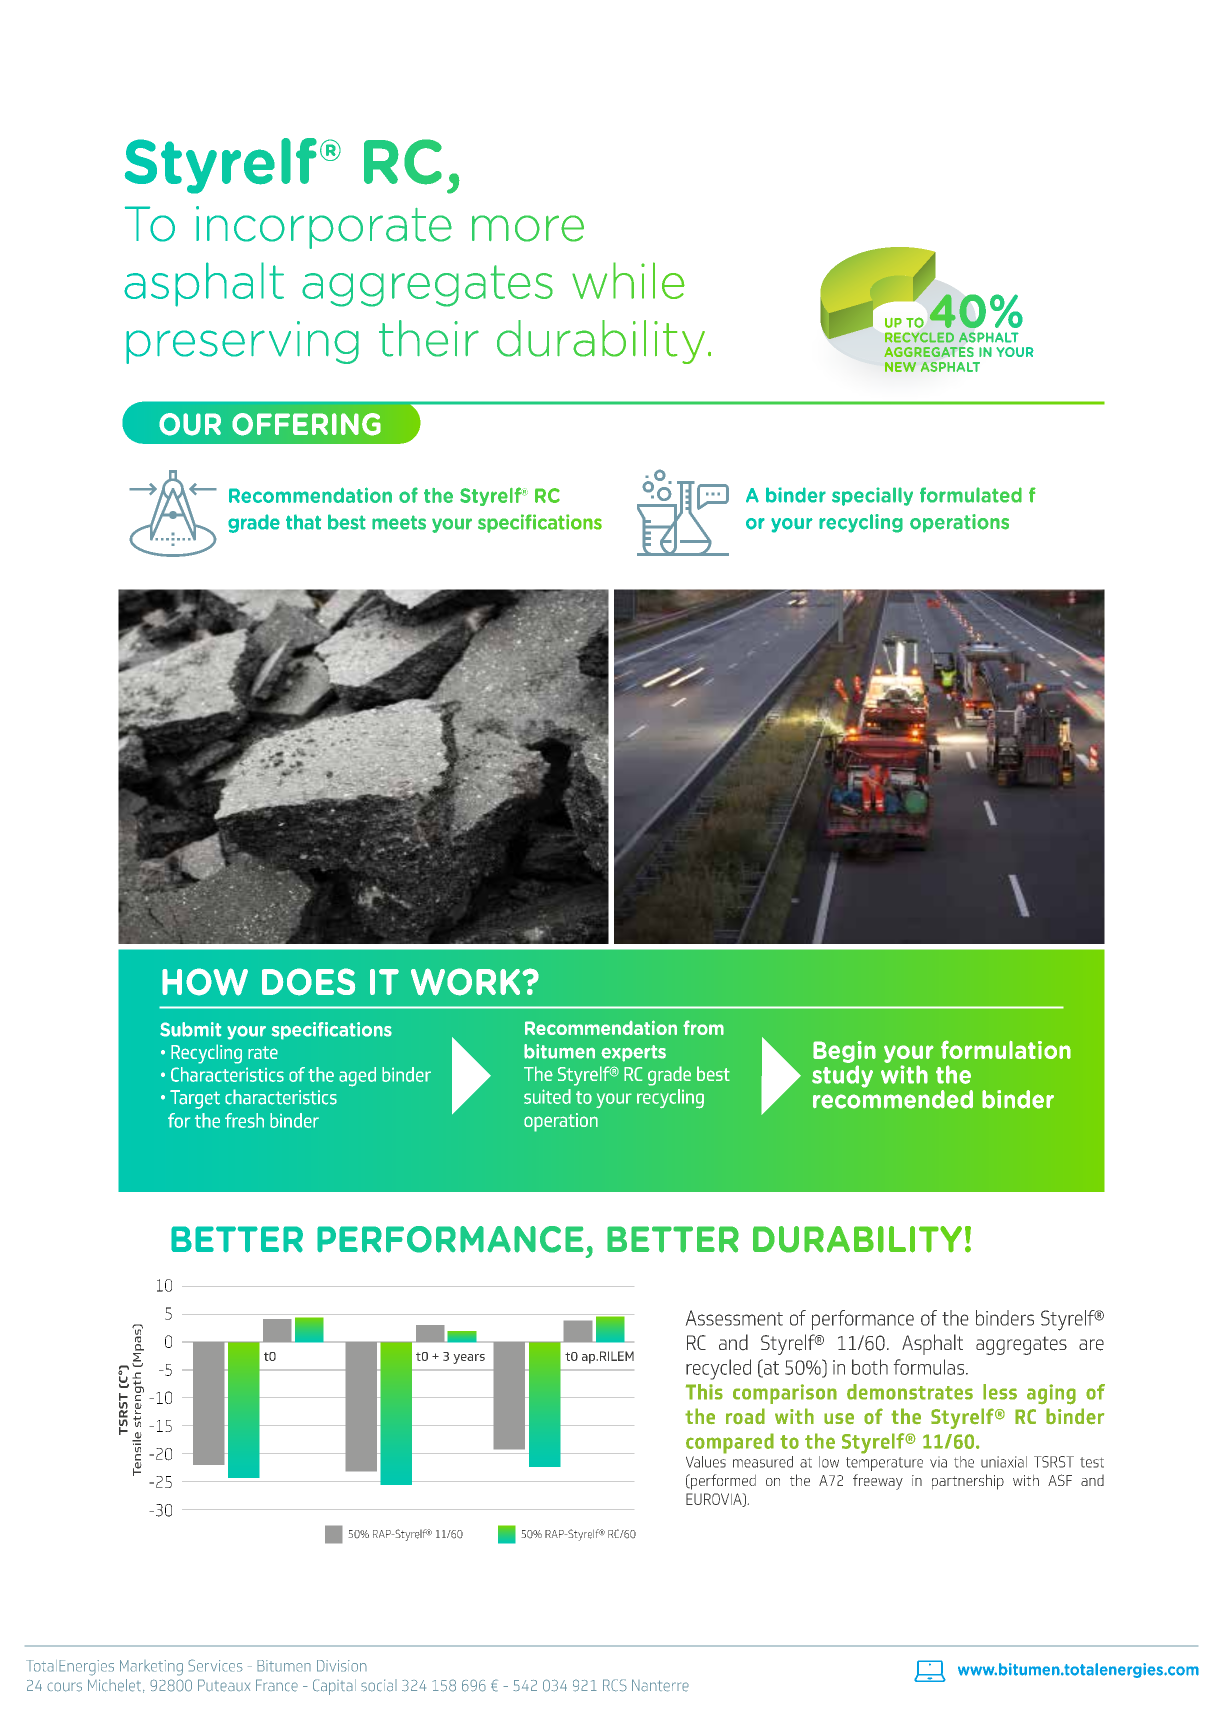  I want to click on WORK, so click(467, 982).
